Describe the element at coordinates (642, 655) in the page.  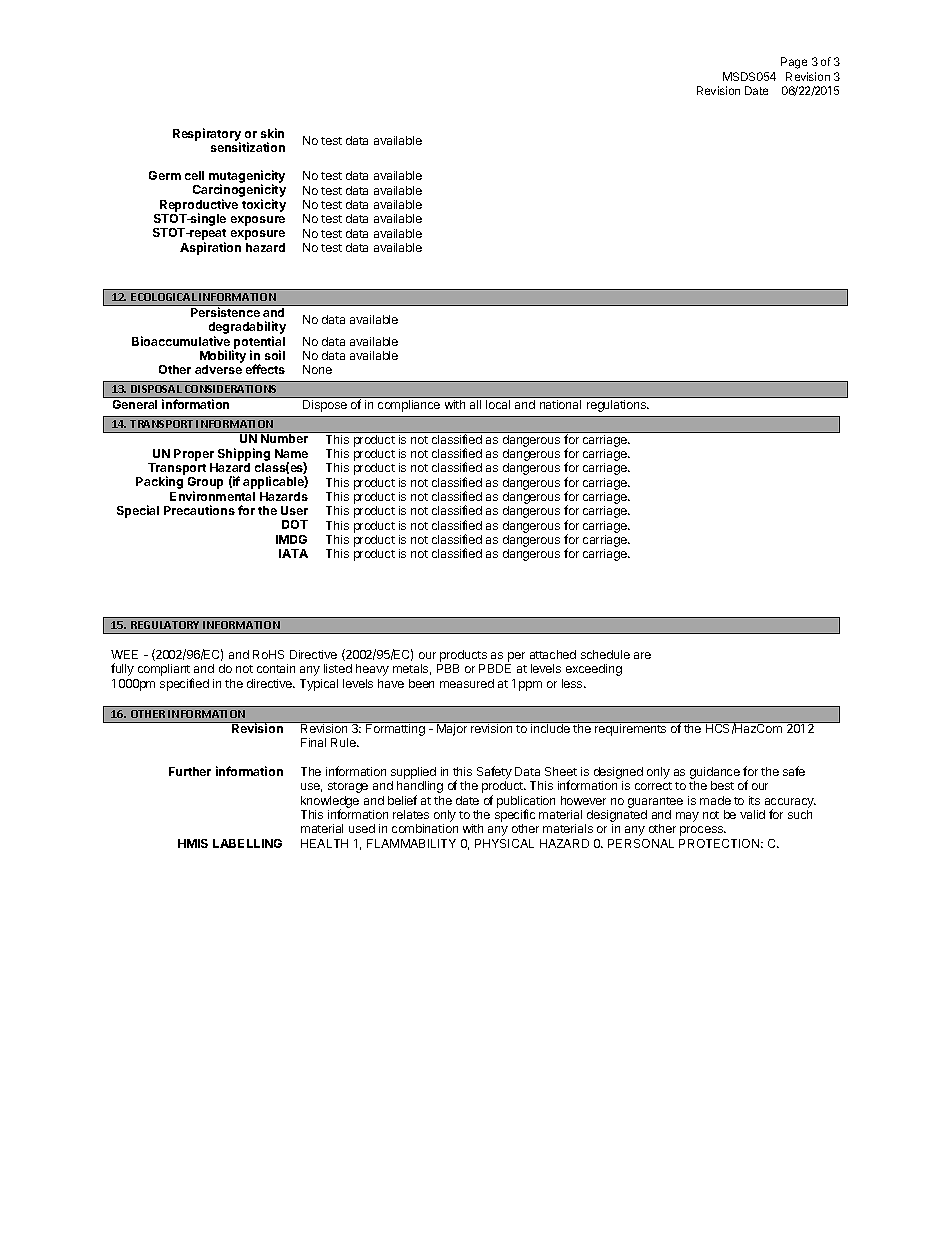
I see `are` at that location.
